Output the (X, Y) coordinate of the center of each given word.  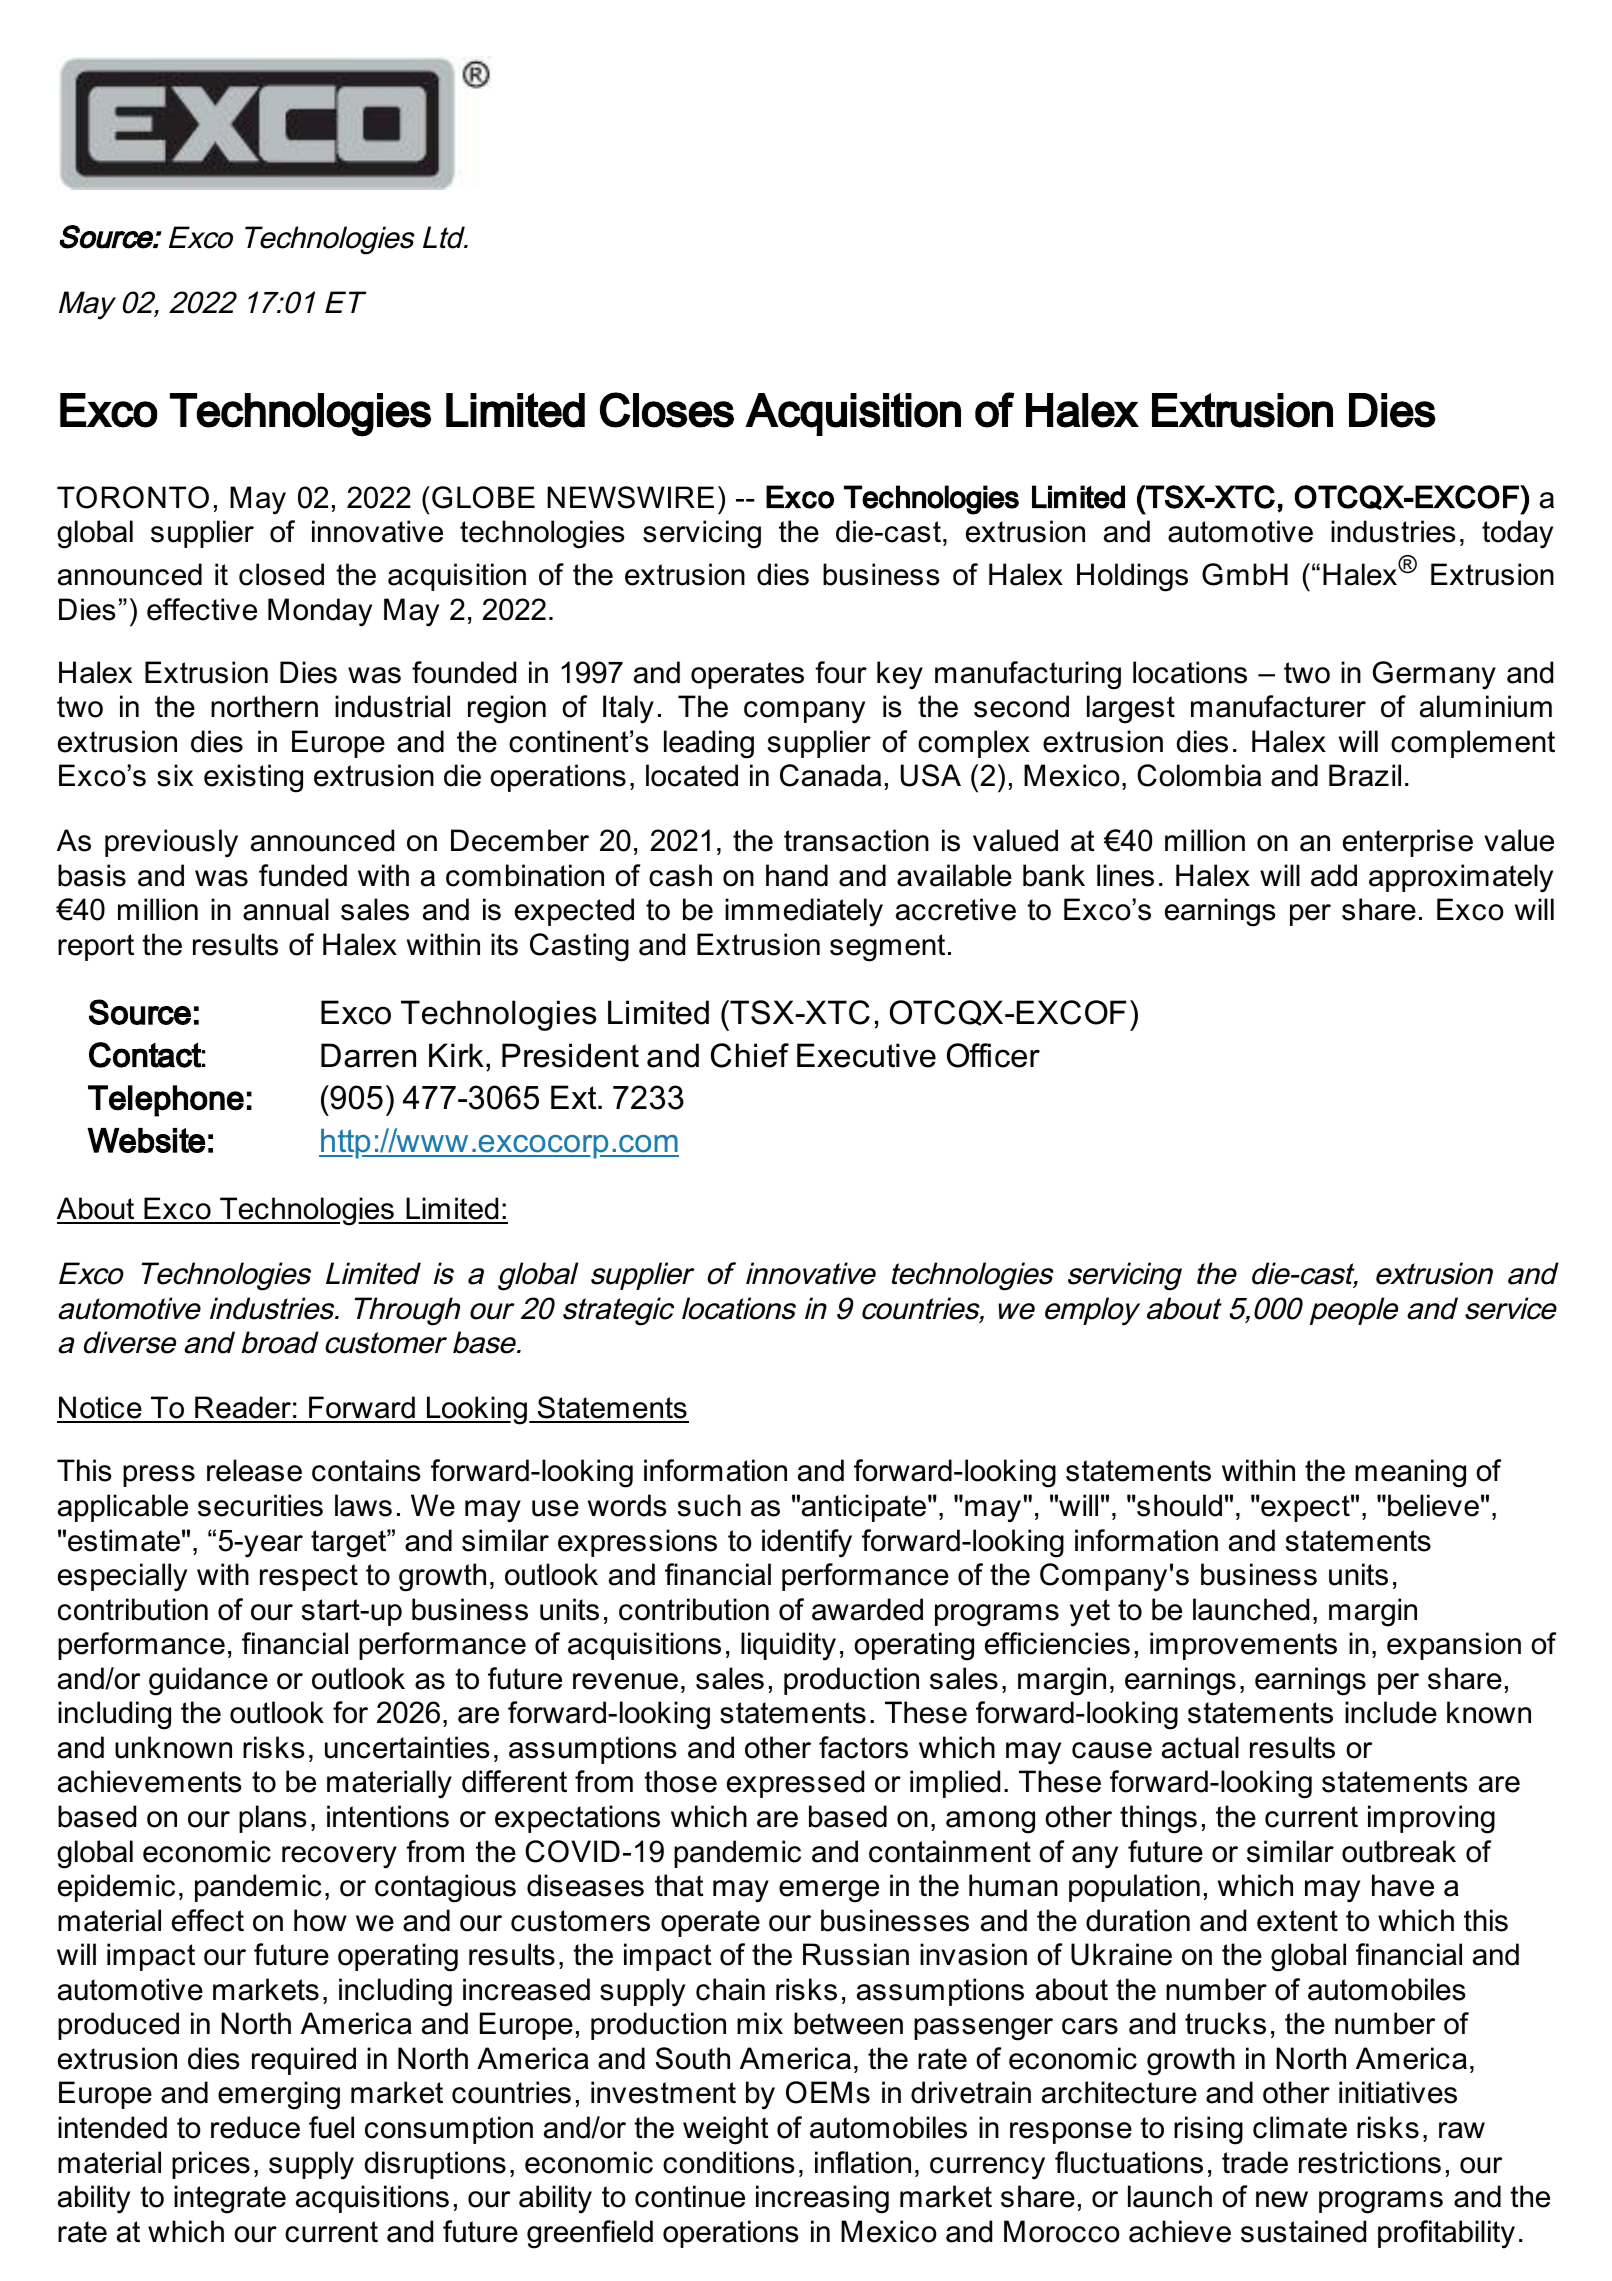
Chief (750, 1055)
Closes (667, 410)
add (1334, 875)
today (1517, 534)
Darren (368, 1055)
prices (211, 2165)
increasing (822, 2199)
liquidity (788, 1646)
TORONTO (133, 497)
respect (309, 1577)
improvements (1243, 1646)
